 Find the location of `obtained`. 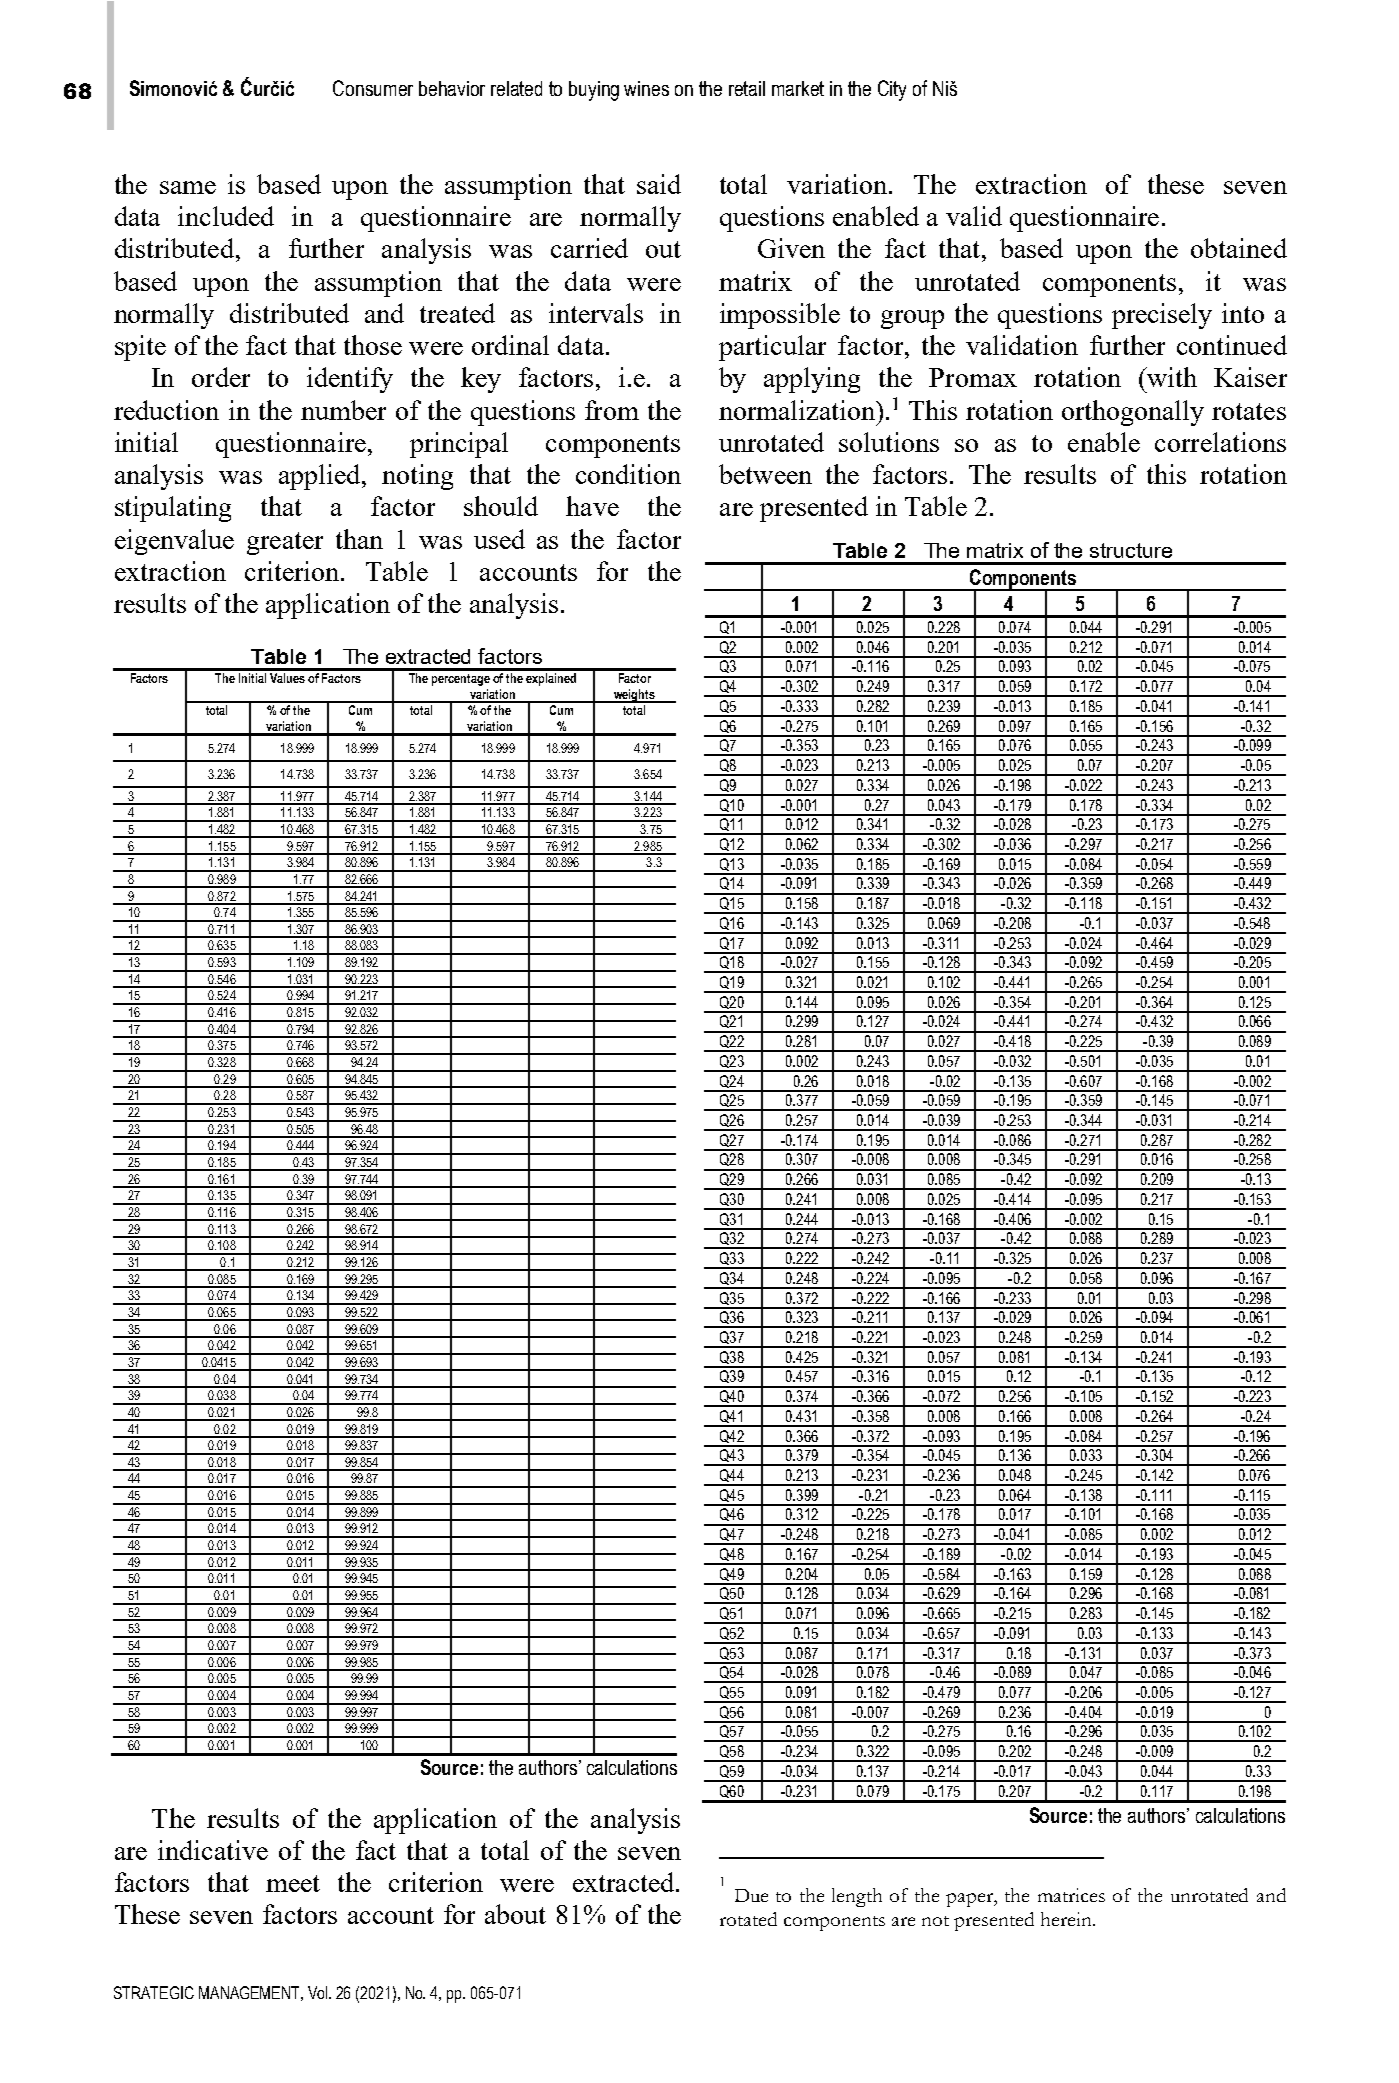

obtained is located at coordinates (1239, 248).
